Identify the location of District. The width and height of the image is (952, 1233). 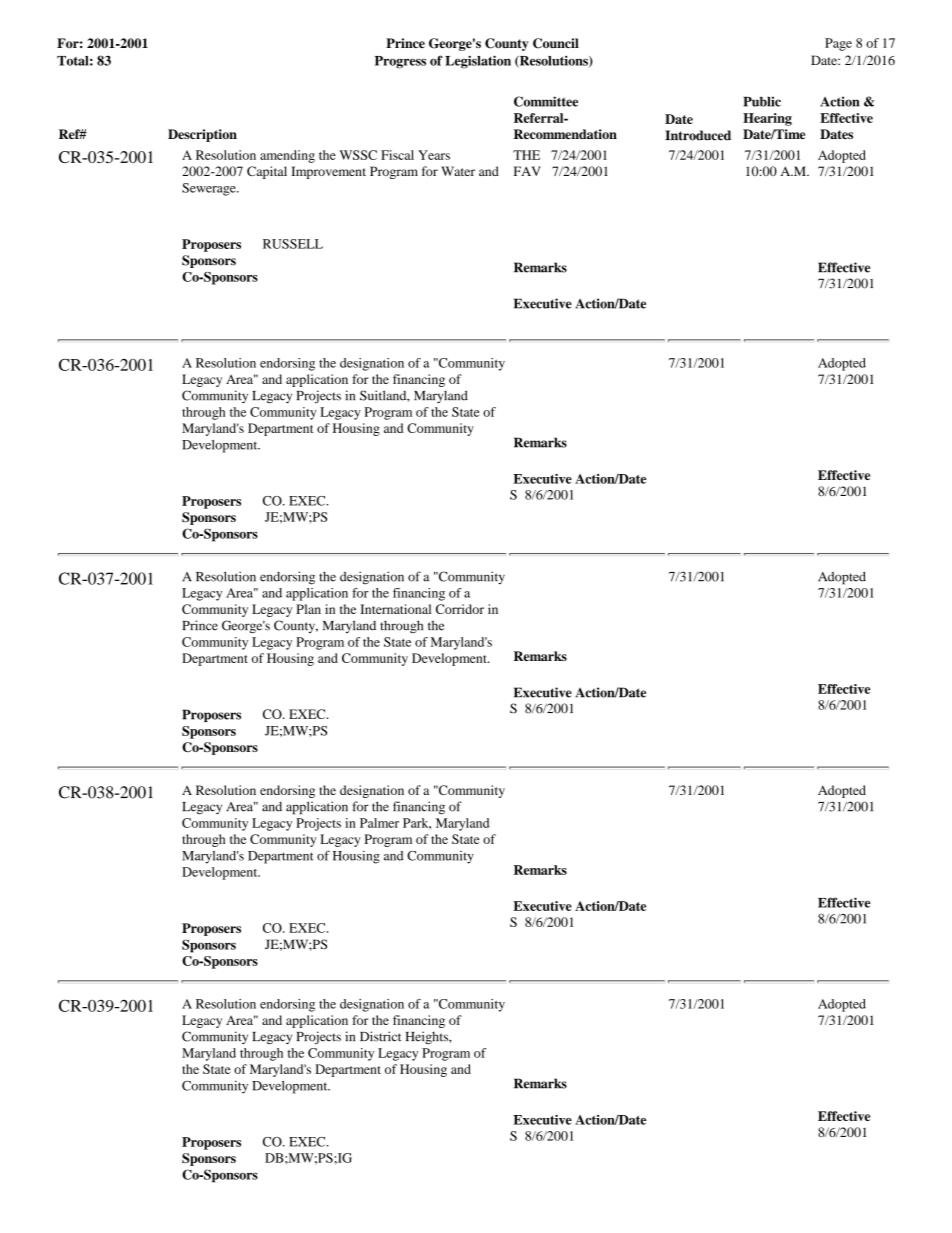
(380, 1036).
